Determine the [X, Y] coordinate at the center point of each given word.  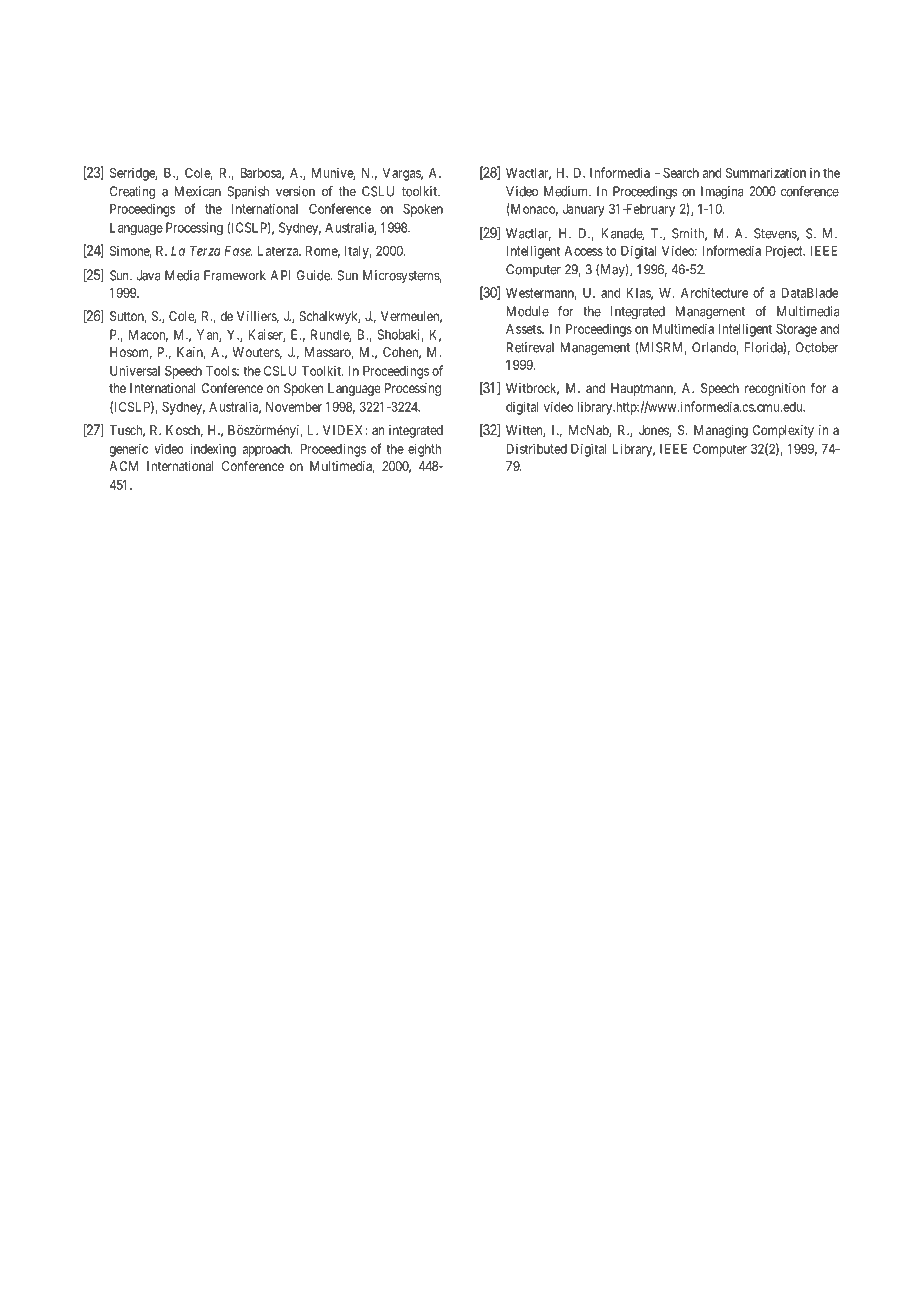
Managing [721, 431]
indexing [213, 450]
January [584, 210]
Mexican [198, 191]
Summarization [766, 172]
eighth [424, 450]
